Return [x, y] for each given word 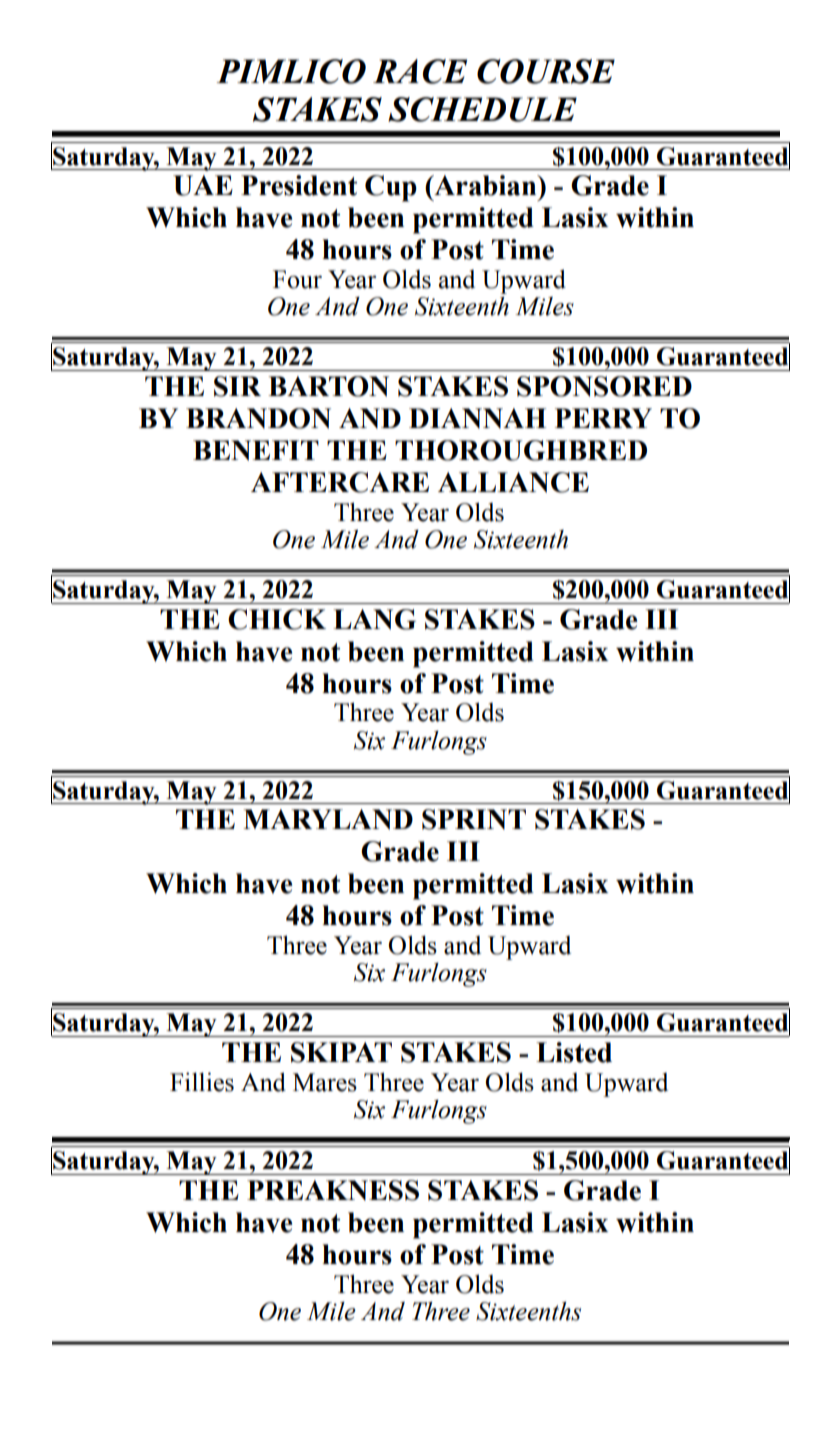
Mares [325, 1082]
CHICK [277, 619]
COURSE [546, 71]
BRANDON [258, 418]
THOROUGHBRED [521, 450]
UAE [203, 185]
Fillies [202, 1082]
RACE [420, 71]
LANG [374, 619]
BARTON [328, 386]
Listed [574, 1052]
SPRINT [474, 819]
